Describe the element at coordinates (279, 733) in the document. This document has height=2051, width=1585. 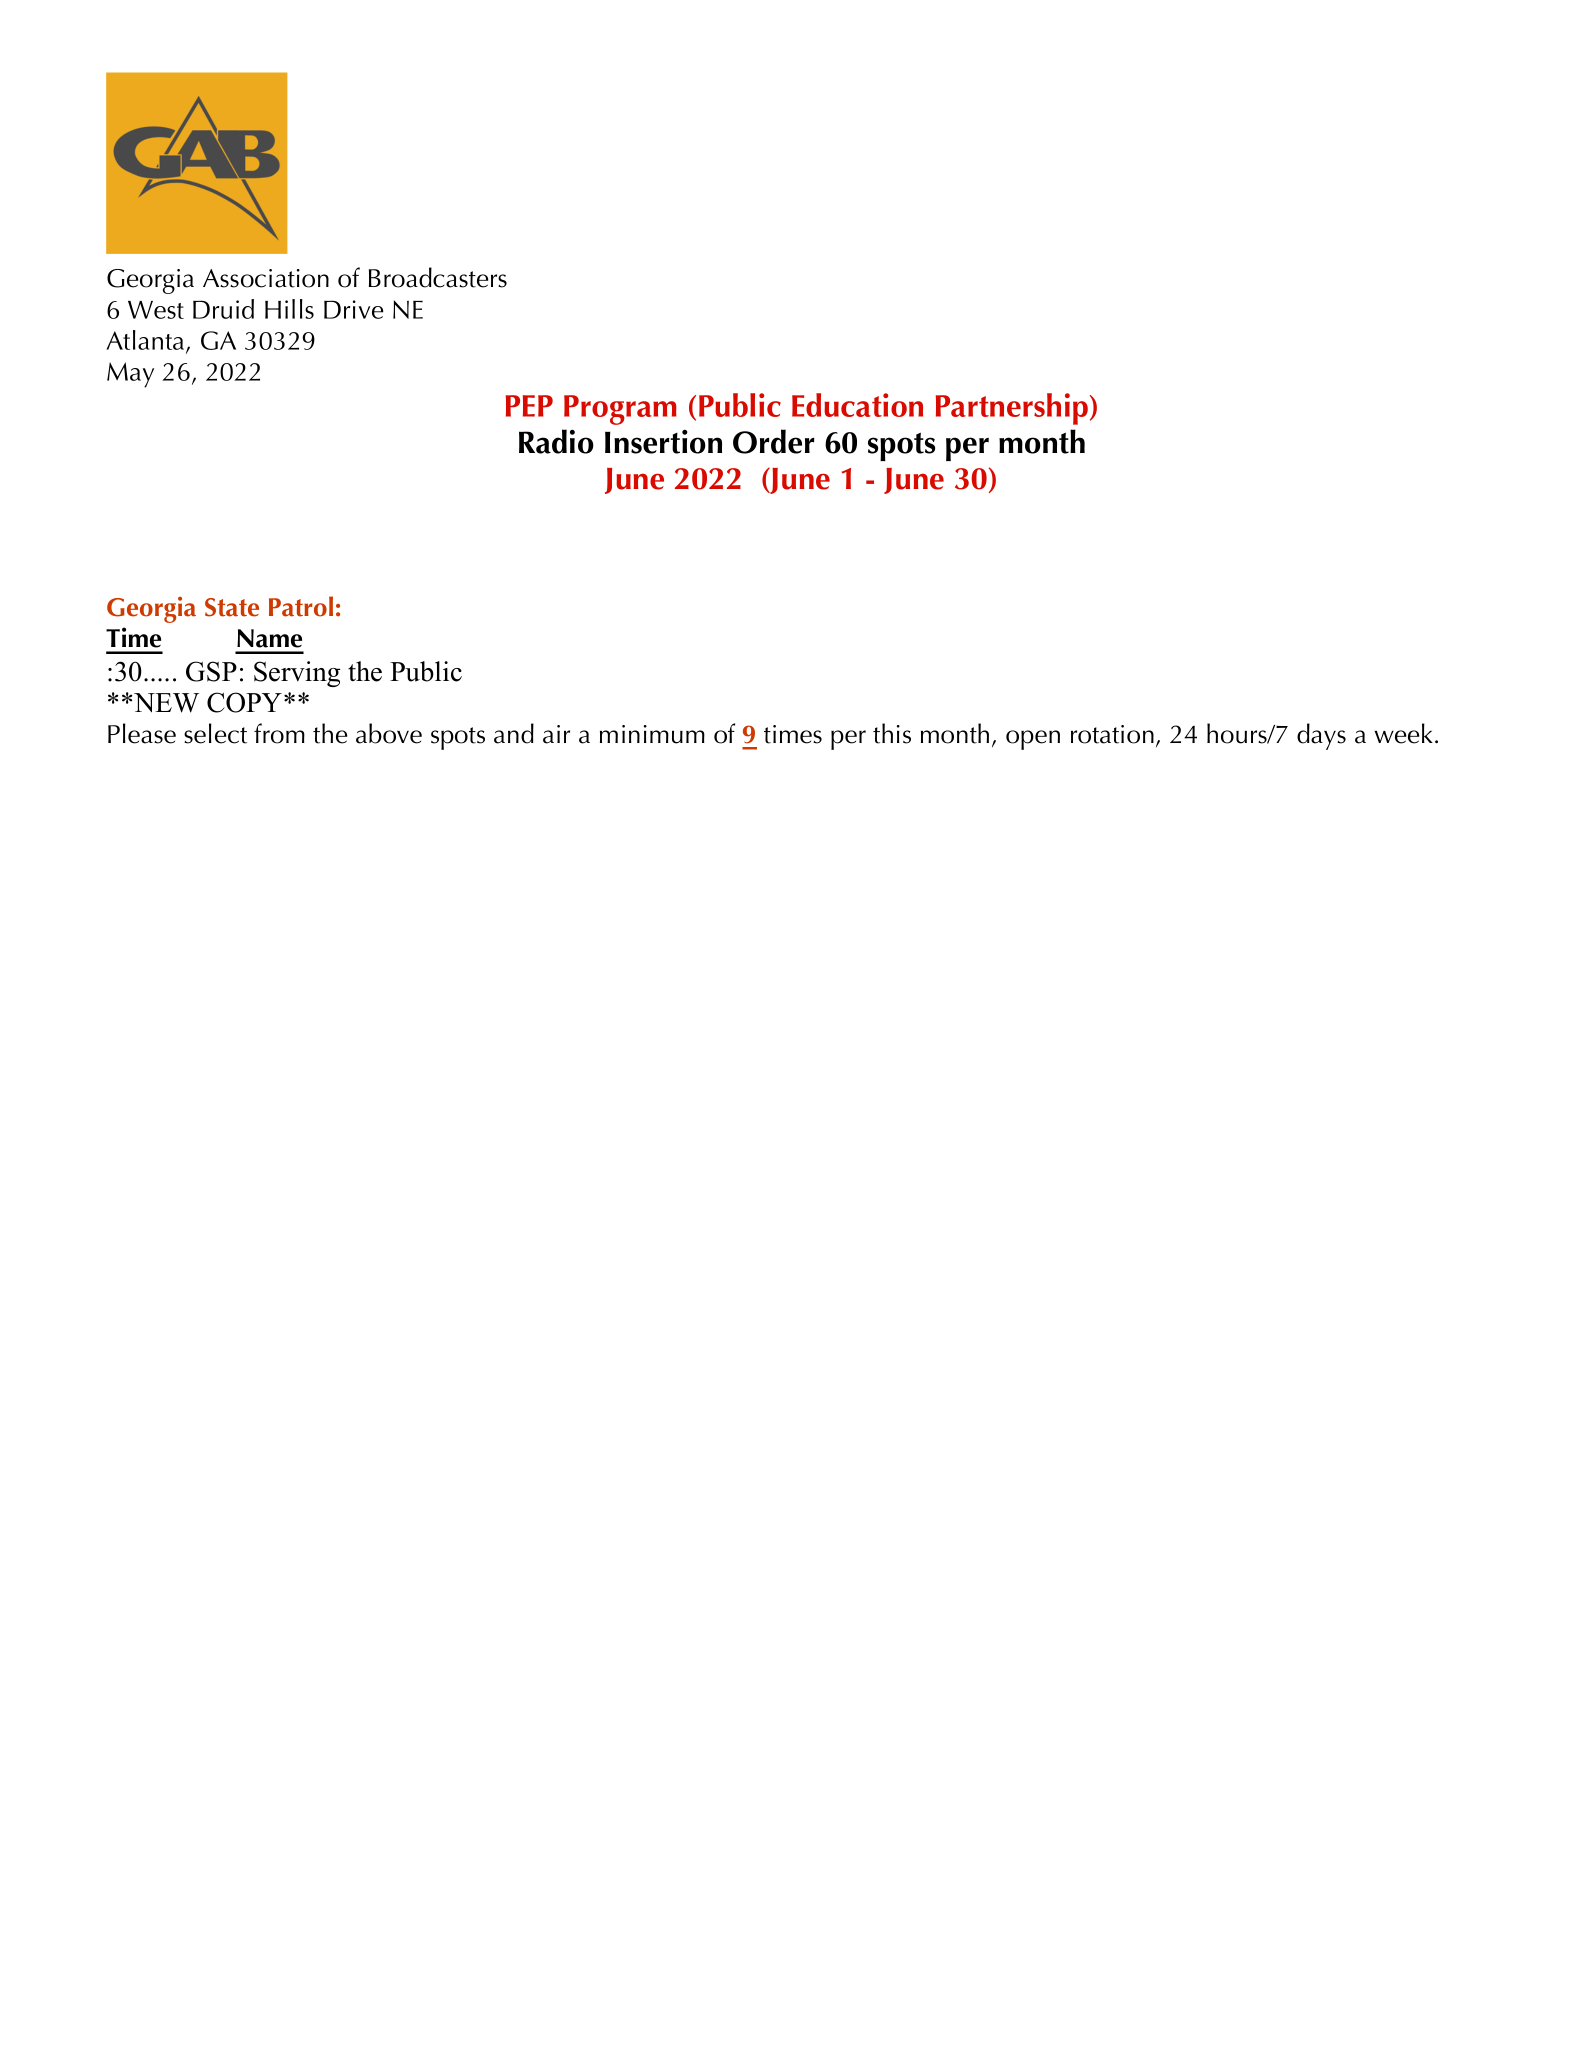
I see `from` at that location.
